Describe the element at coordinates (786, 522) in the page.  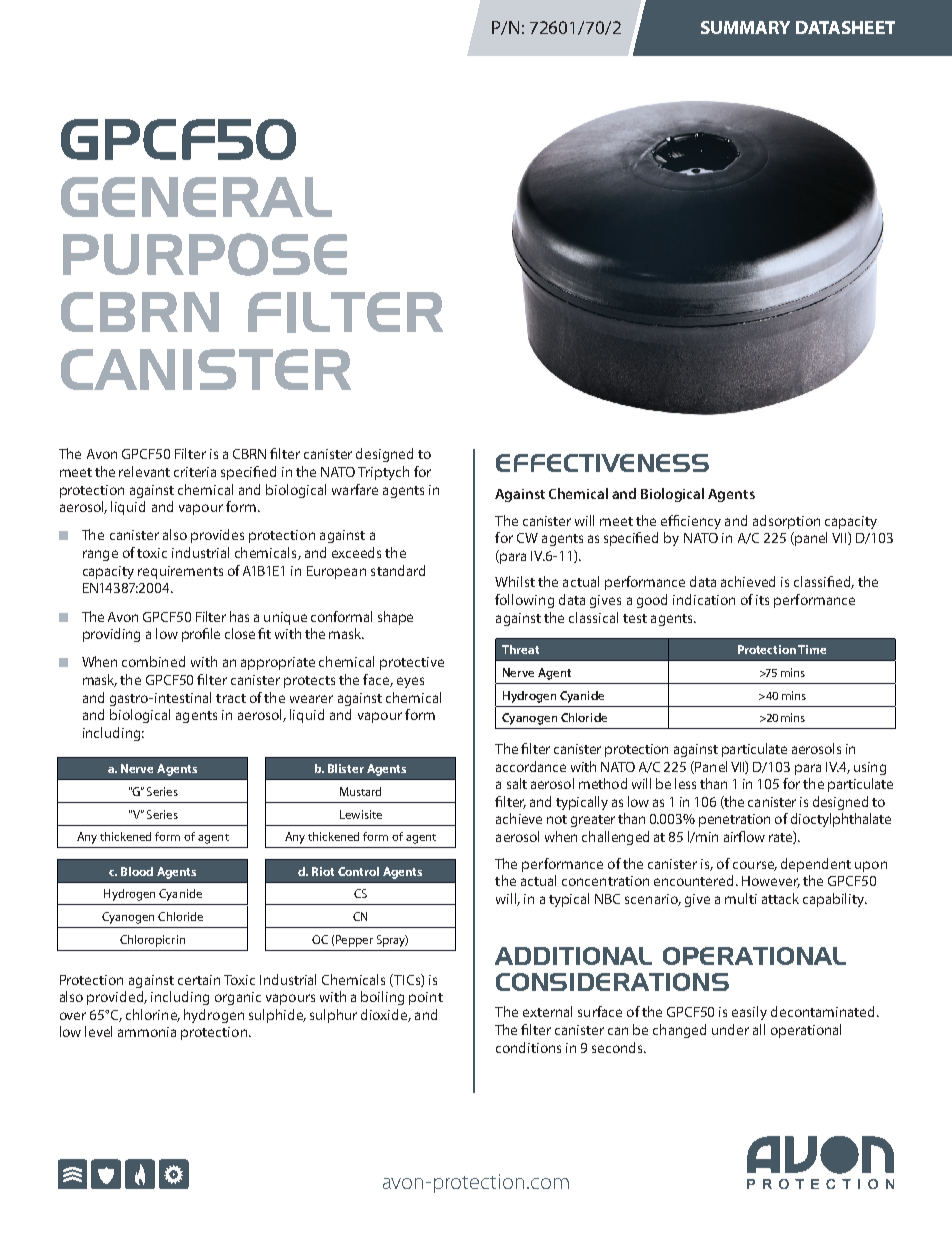
I see `adsorption` at that location.
